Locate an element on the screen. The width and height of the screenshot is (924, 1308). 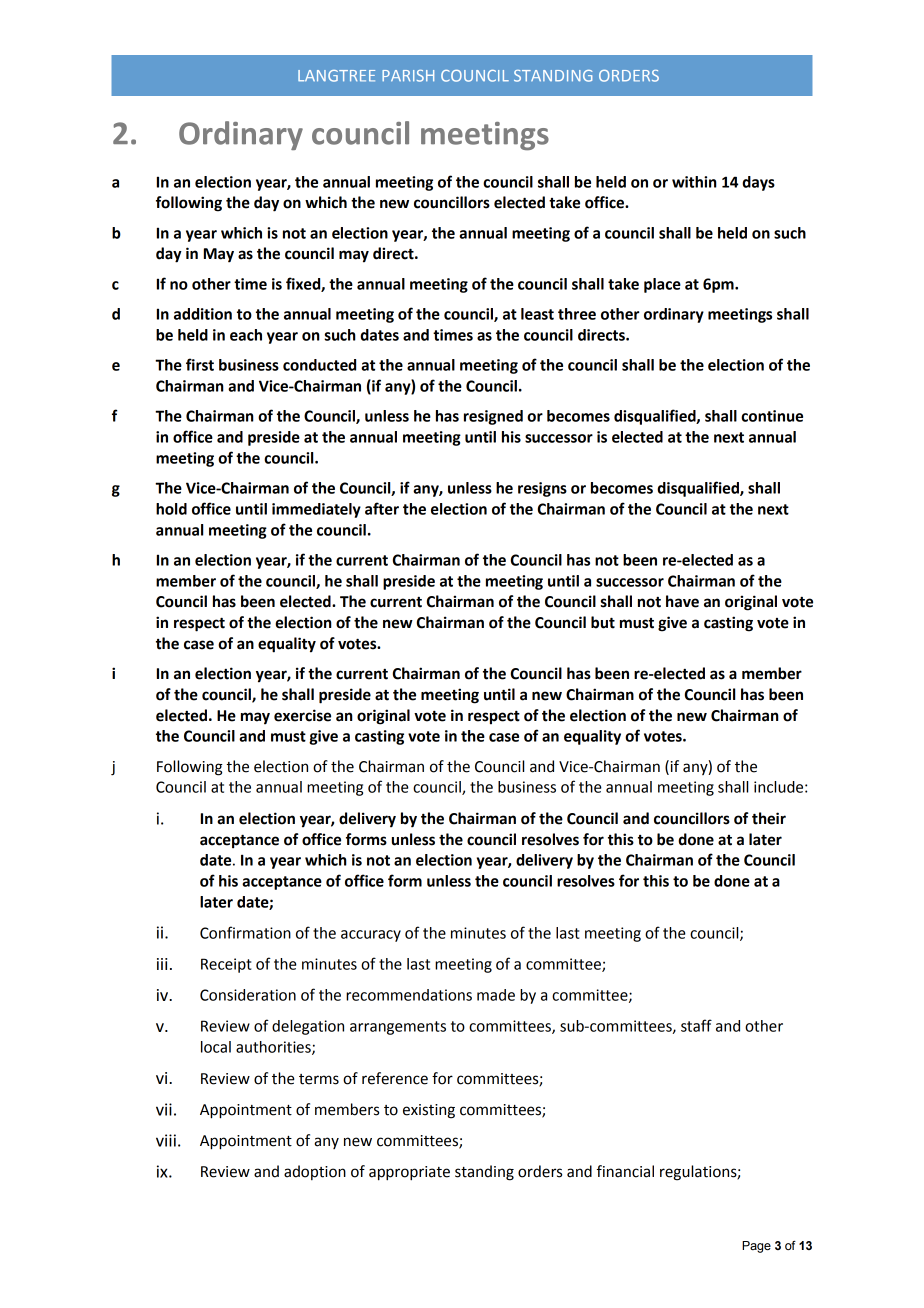
appropriate is located at coordinates (409, 1173).
